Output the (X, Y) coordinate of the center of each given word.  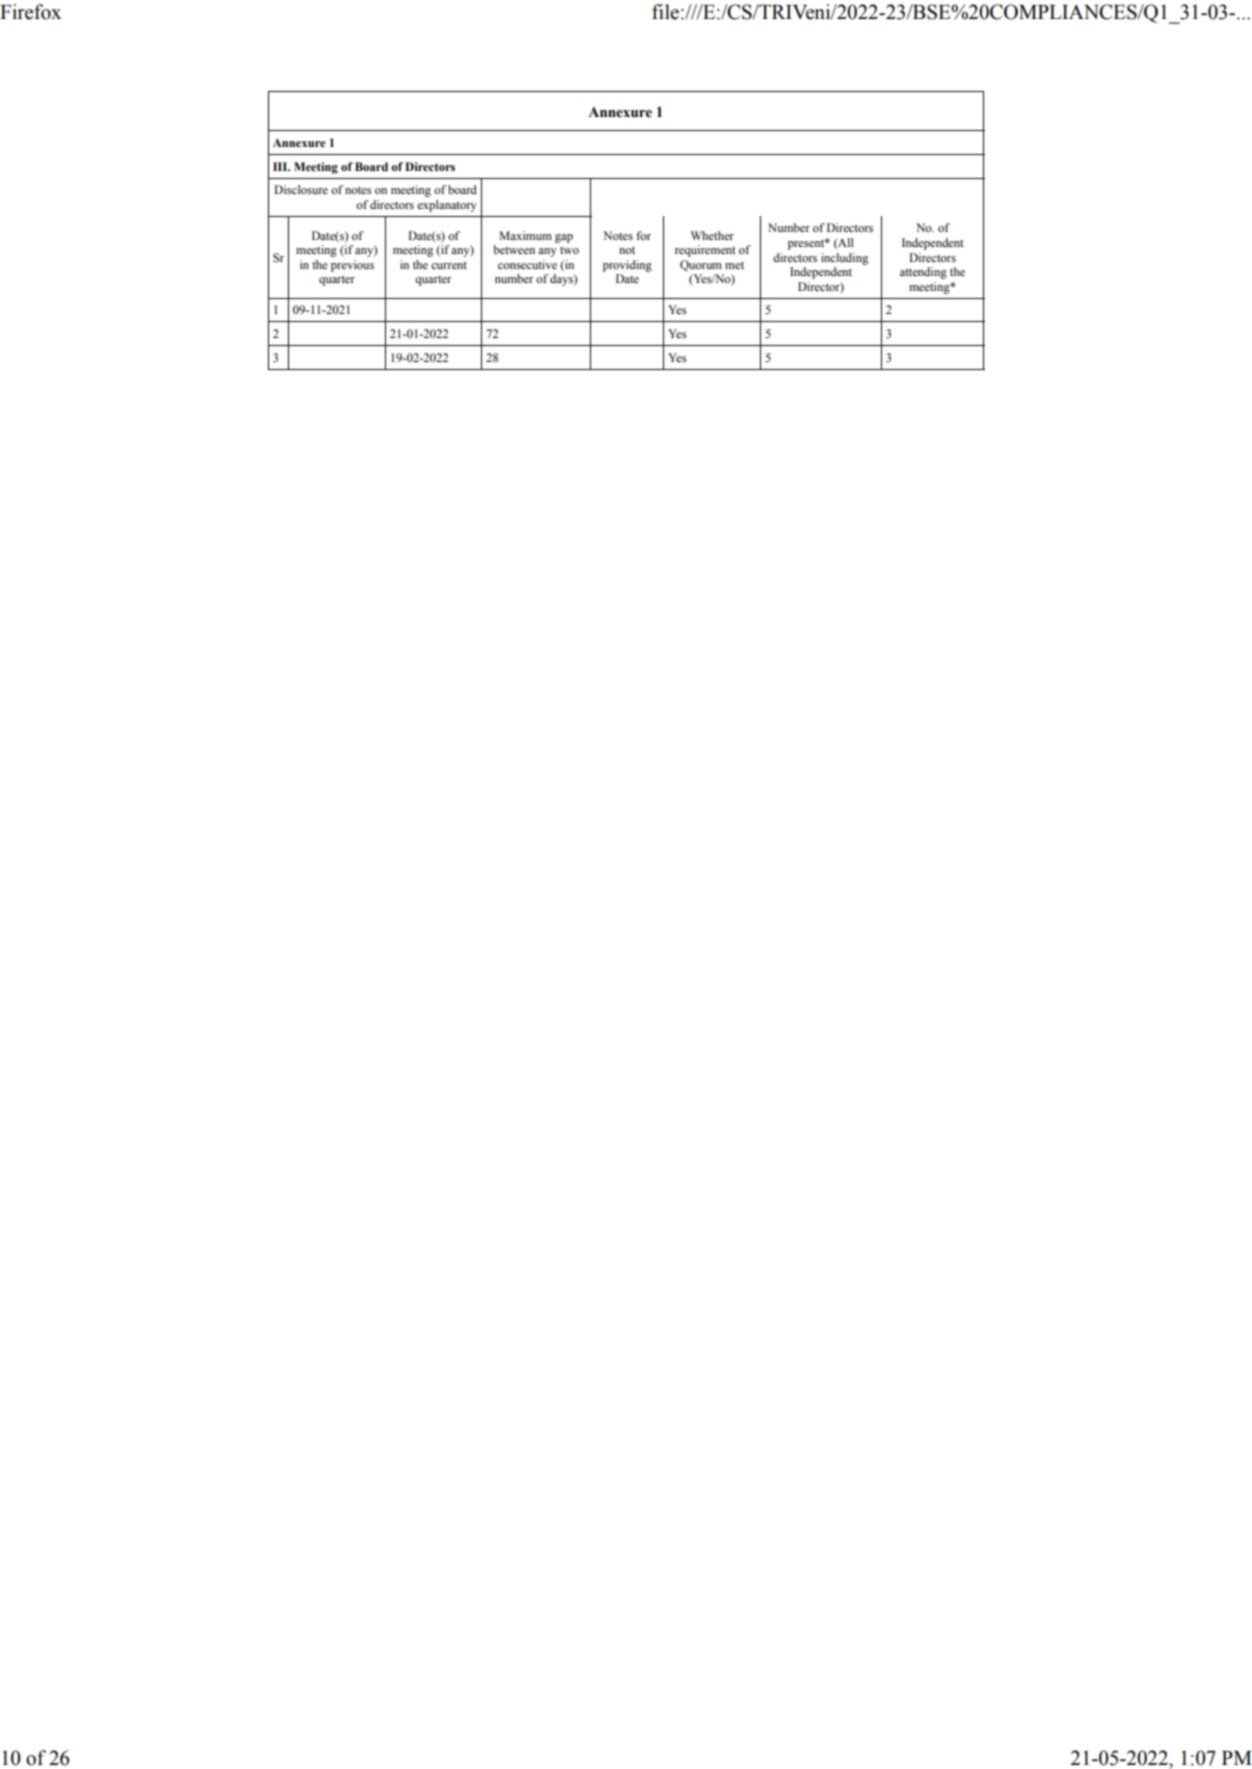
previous (352, 266)
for (643, 235)
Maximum (525, 235)
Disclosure (301, 189)
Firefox (30, 12)
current (449, 265)
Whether (712, 235)
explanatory (447, 206)
